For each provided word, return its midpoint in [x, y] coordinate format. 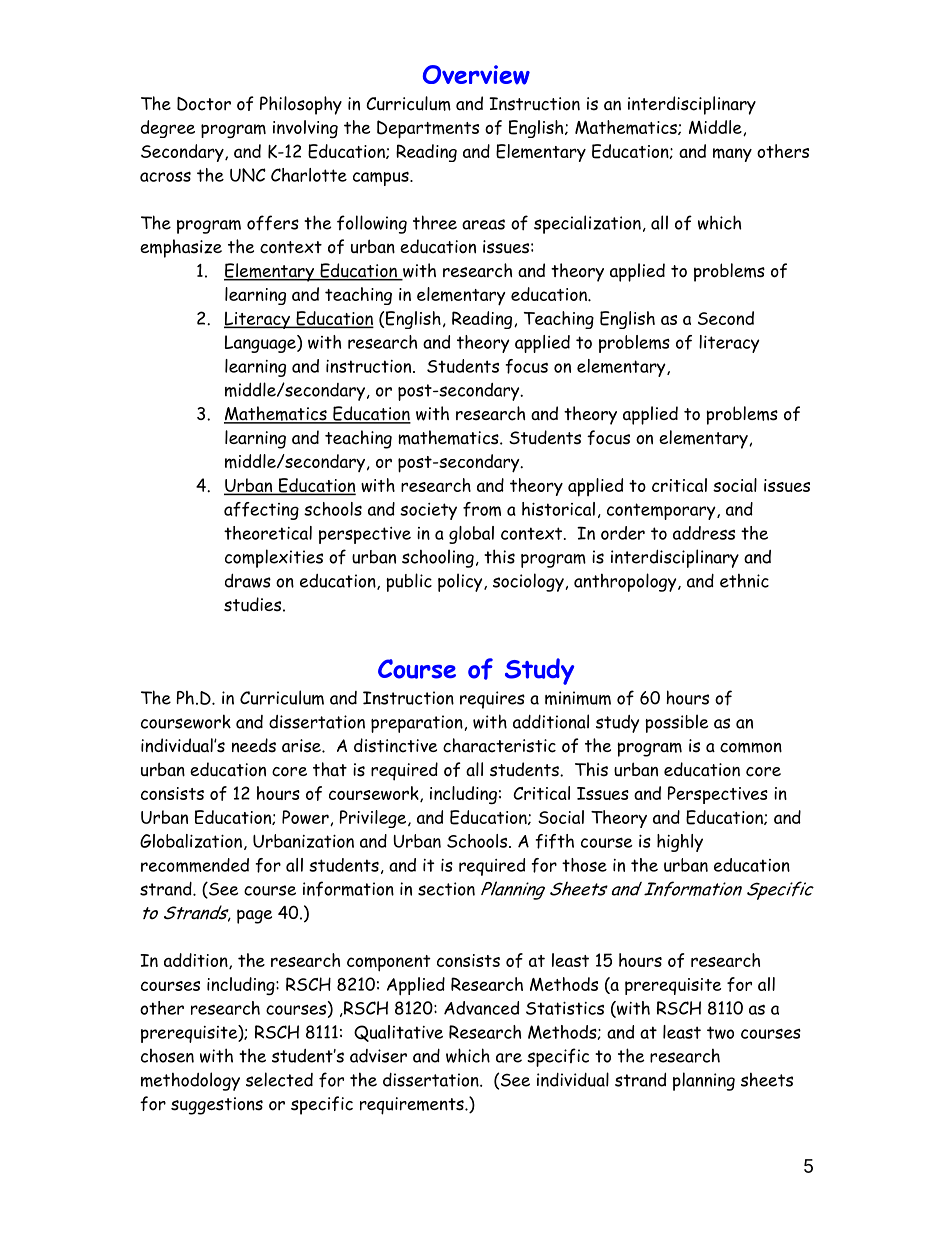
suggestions [217, 1106]
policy [461, 582]
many [732, 155]
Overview [476, 75]
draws [248, 580]
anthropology [626, 582]
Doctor [204, 104]
